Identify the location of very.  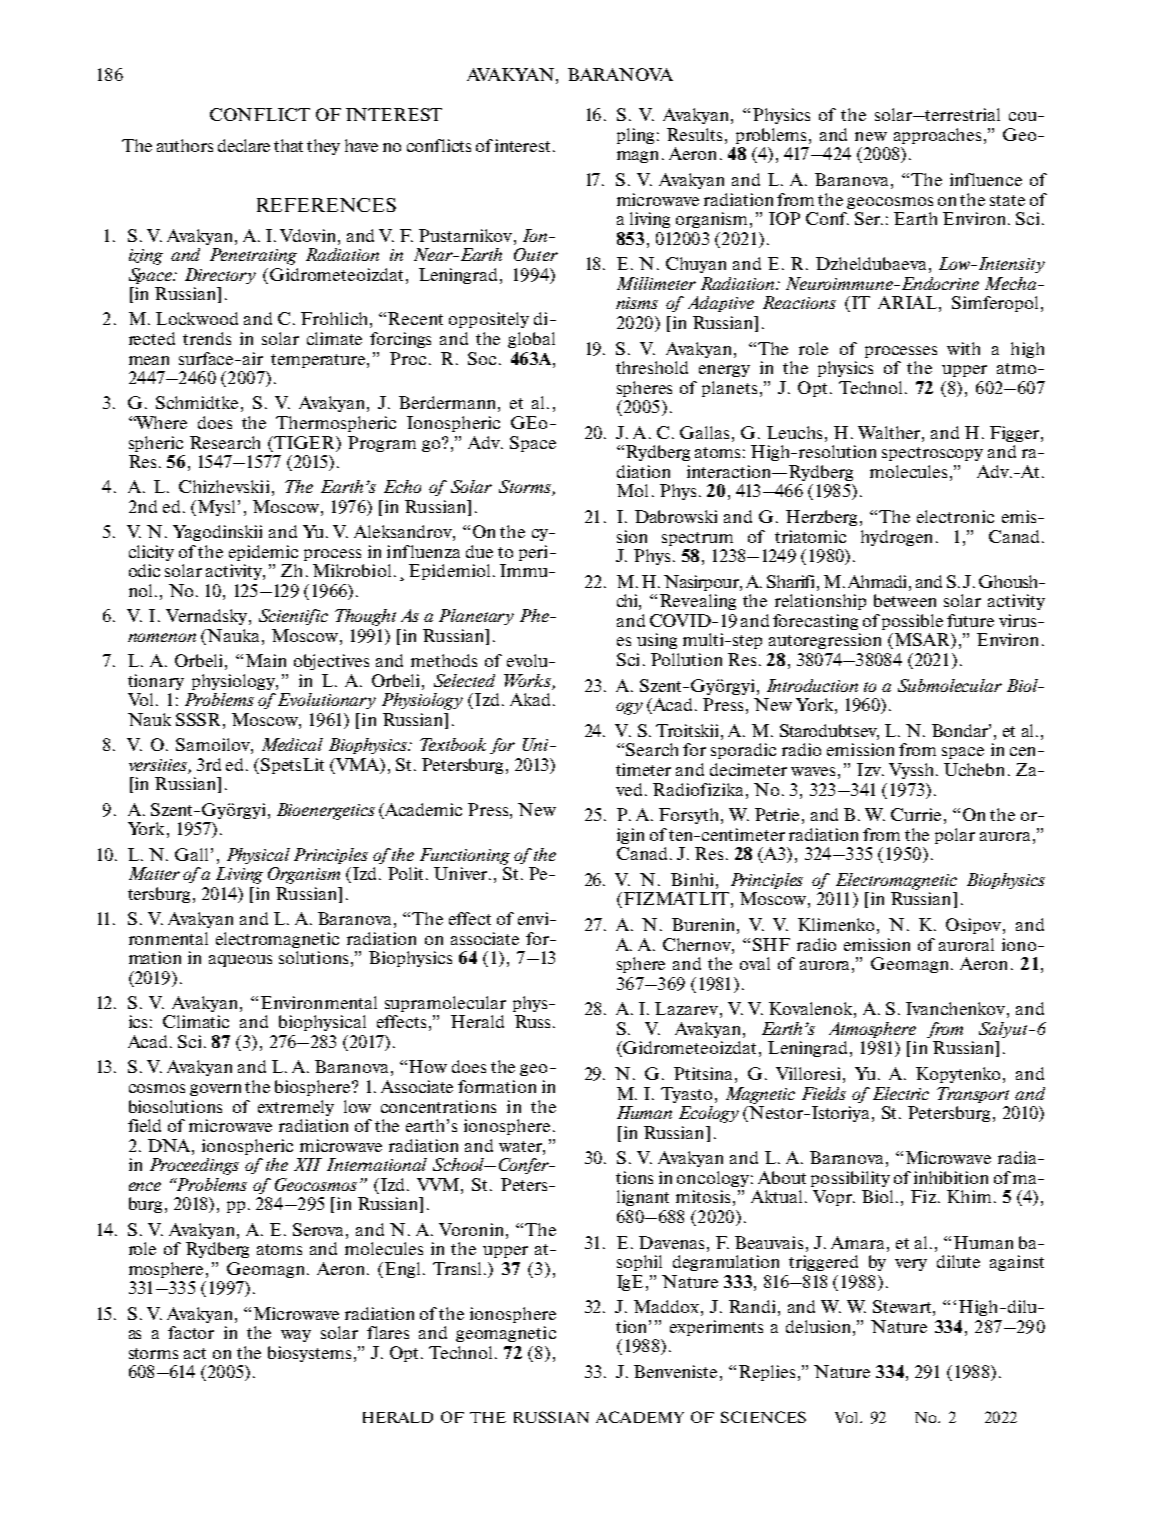
(911, 1265).
